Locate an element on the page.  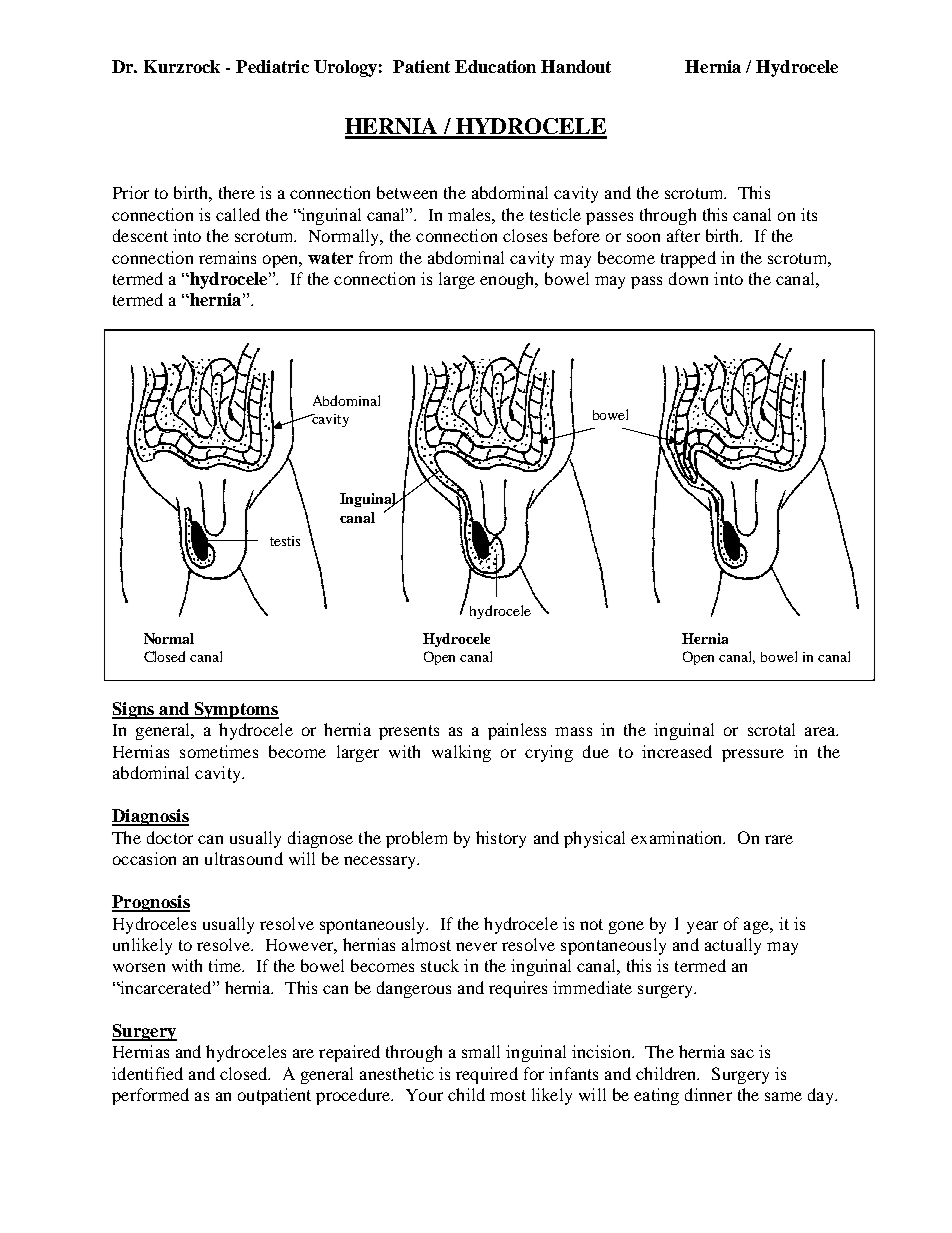
doctor is located at coordinates (170, 837).
